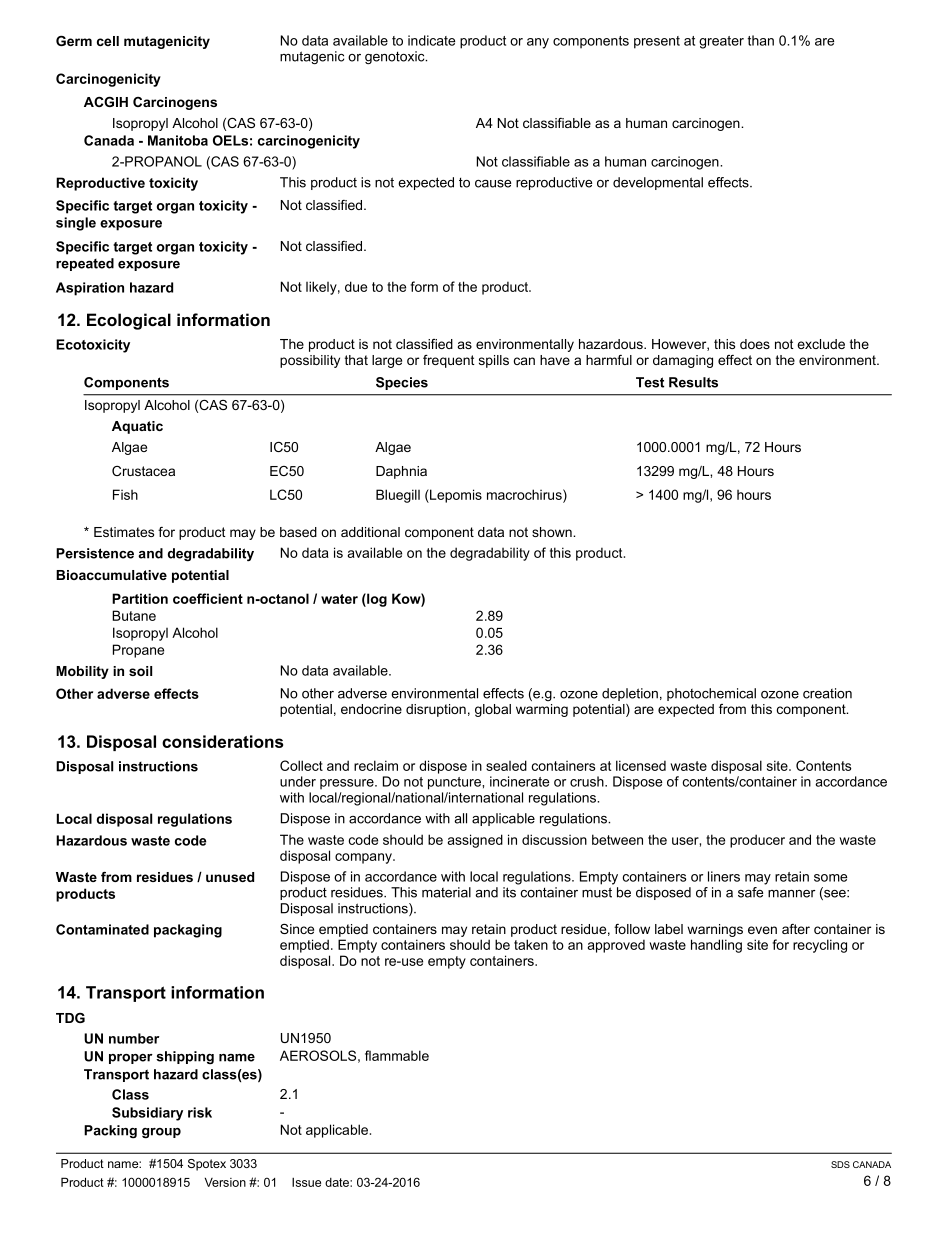 The height and width of the image is (1233, 952). I want to click on cell, so click(108, 41).
